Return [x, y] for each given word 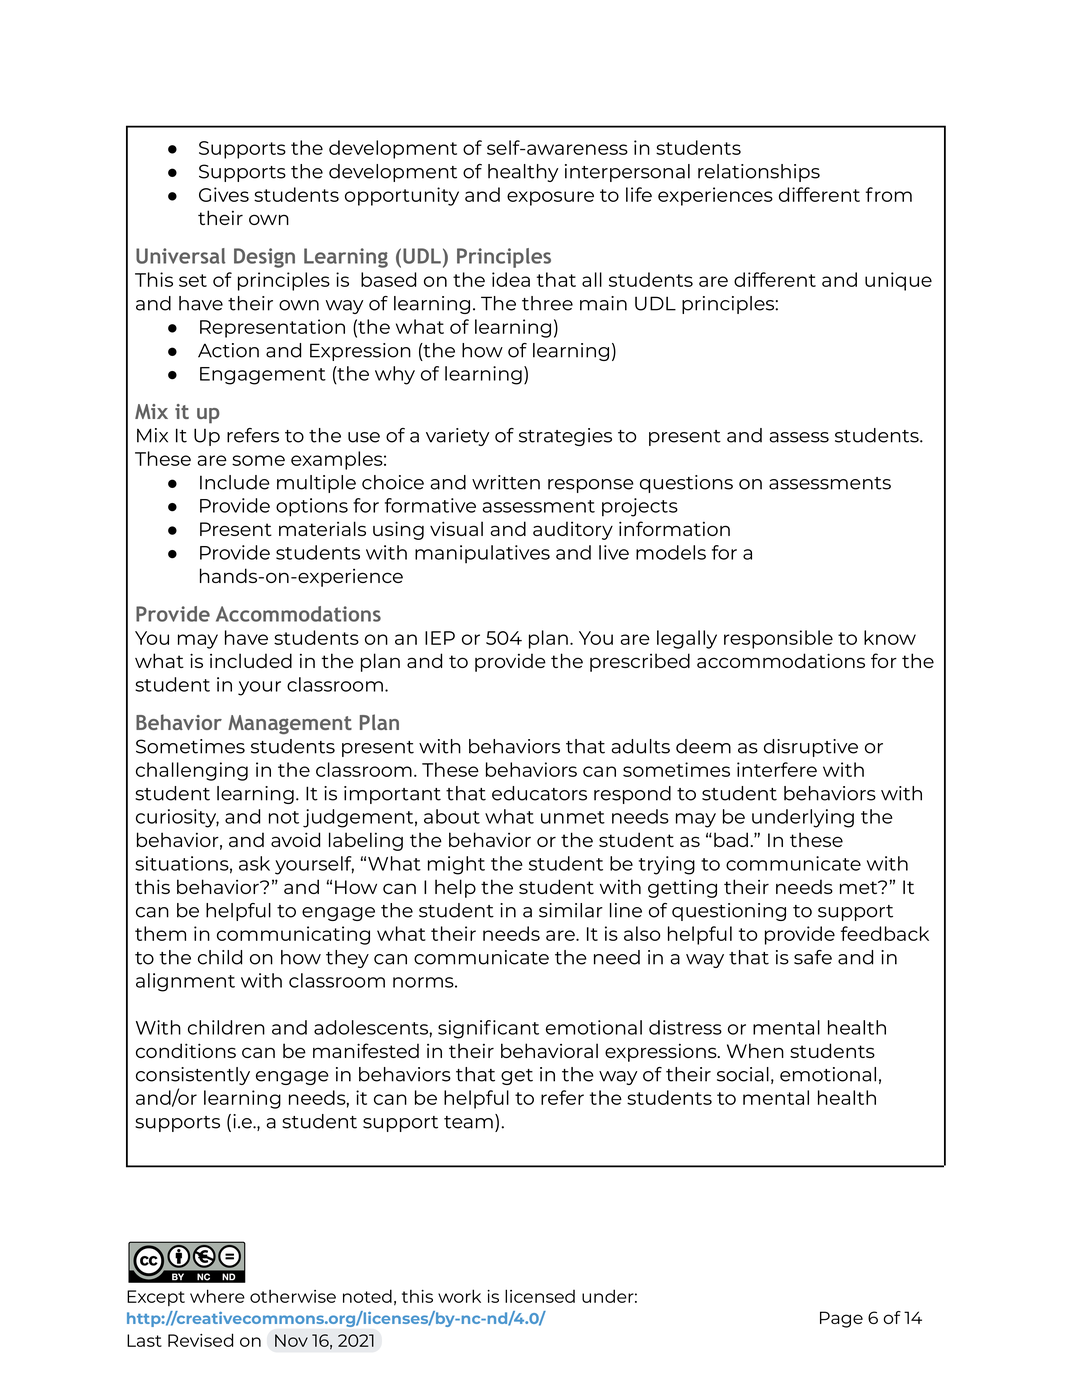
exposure [550, 198]
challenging [192, 771]
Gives [224, 194]
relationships [759, 173]
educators [539, 793]
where [217, 1296]
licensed [540, 1296]
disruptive [811, 748]
